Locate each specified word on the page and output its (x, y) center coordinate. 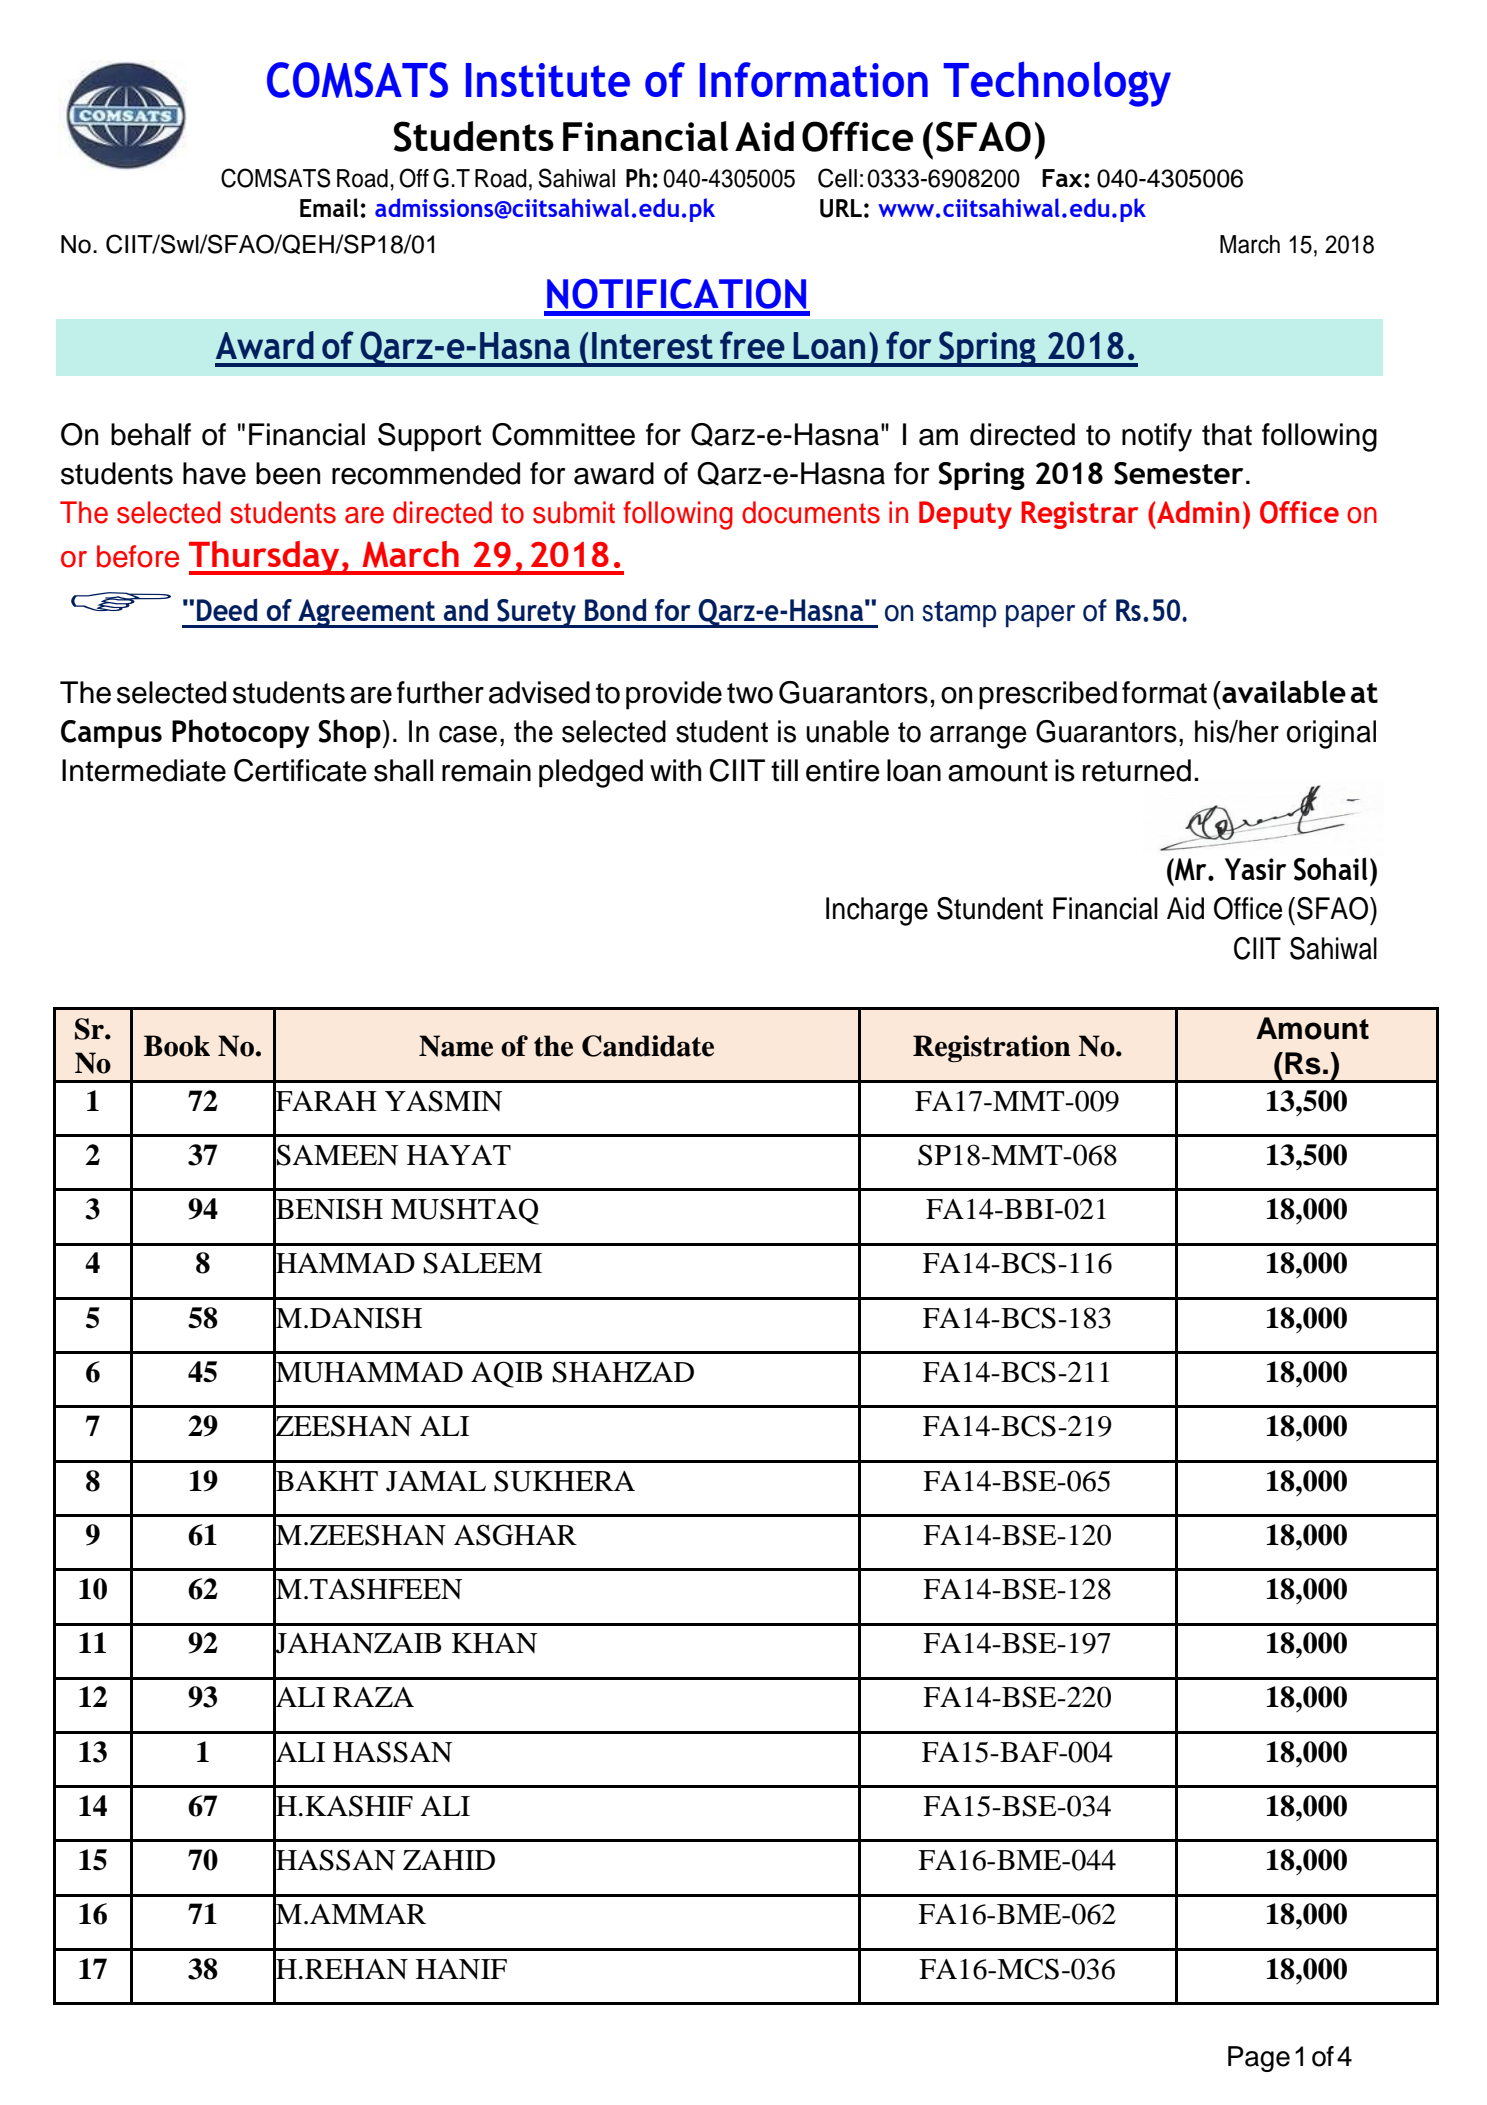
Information (814, 79)
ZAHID (449, 1860)
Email (329, 207)
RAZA (373, 1697)
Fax (1063, 178)
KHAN (494, 1643)
